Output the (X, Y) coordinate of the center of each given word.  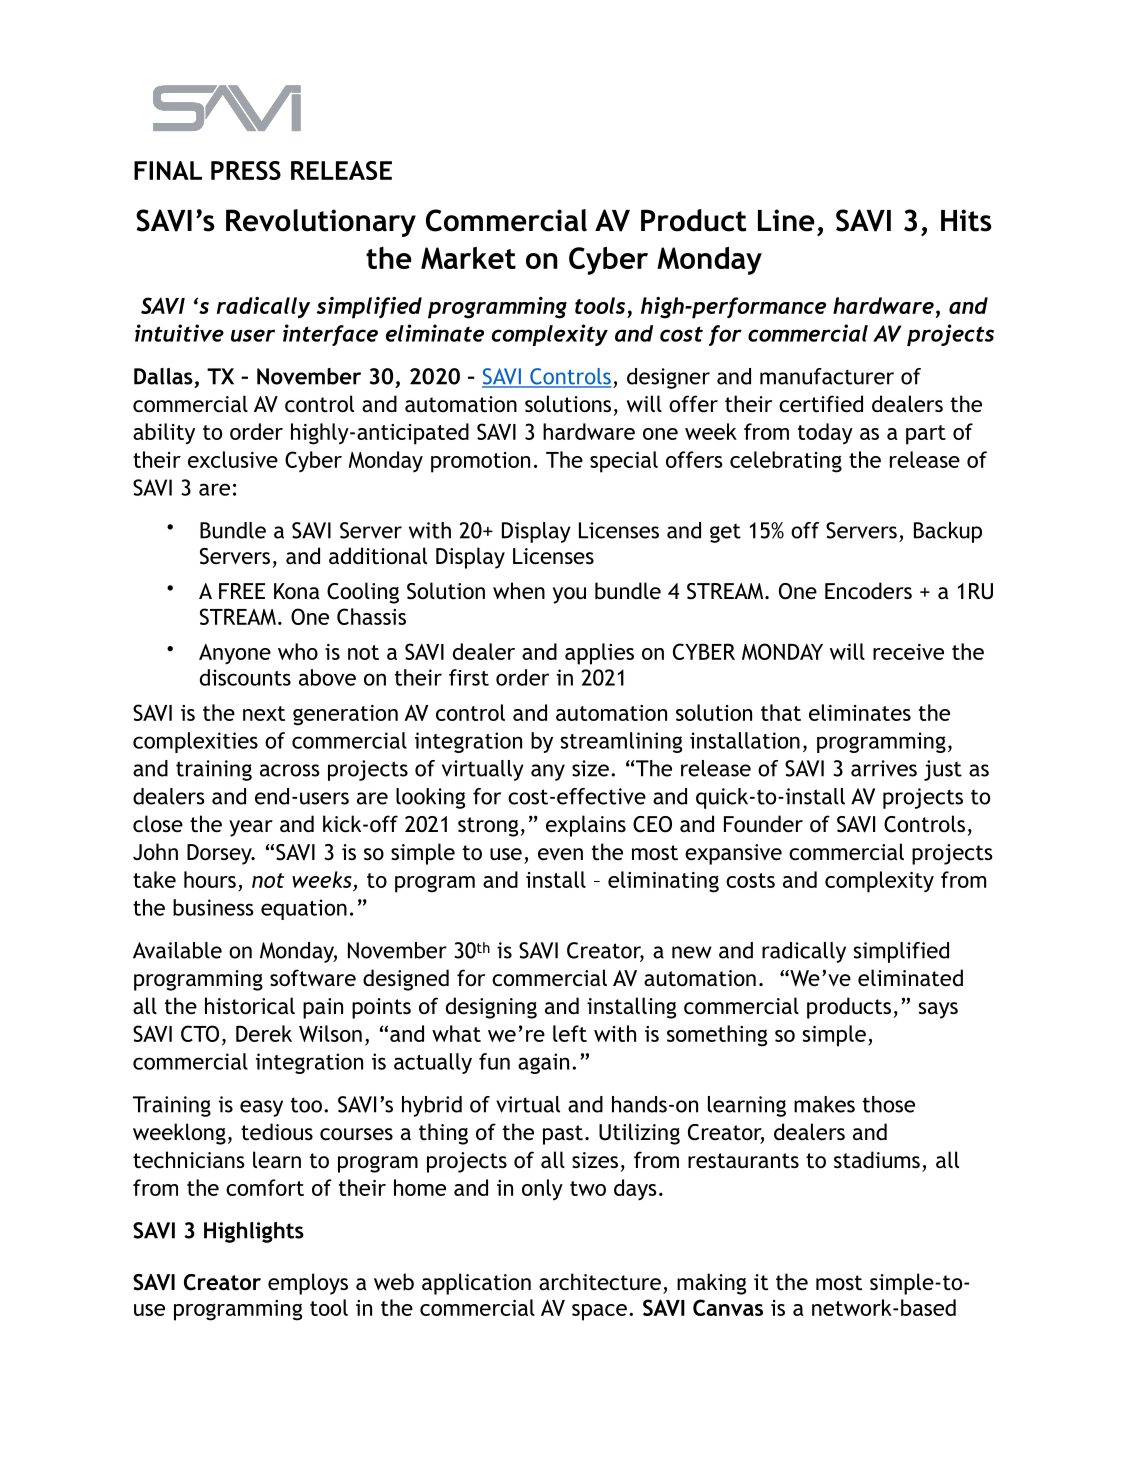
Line (786, 220)
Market (468, 258)
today (825, 434)
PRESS (246, 170)
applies (599, 654)
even (560, 854)
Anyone (235, 654)
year (251, 828)
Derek (264, 1033)
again (543, 1063)
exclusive (233, 459)
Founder (763, 824)
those (889, 1104)
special (624, 462)
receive (908, 652)
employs (308, 1284)
